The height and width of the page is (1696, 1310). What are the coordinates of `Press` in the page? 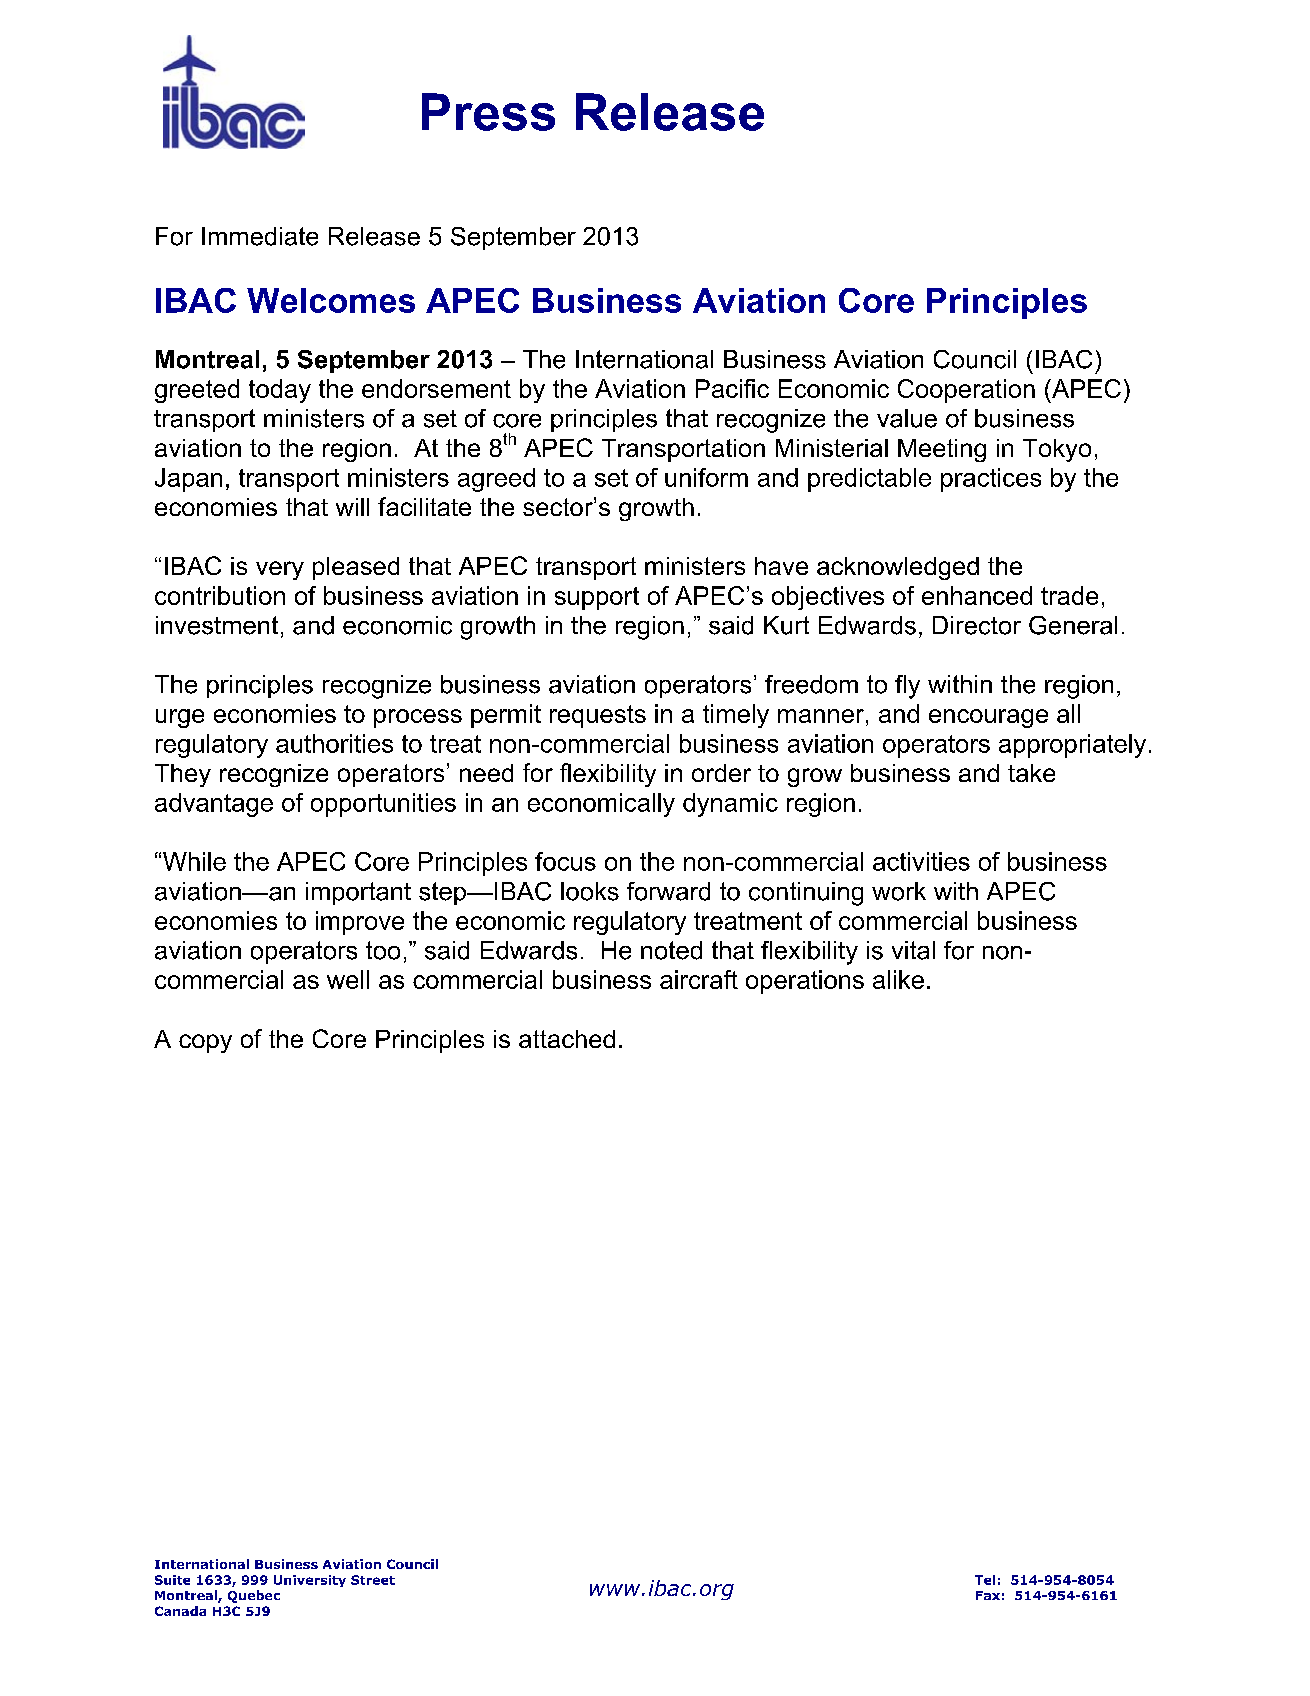 It's located at (488, 112).
